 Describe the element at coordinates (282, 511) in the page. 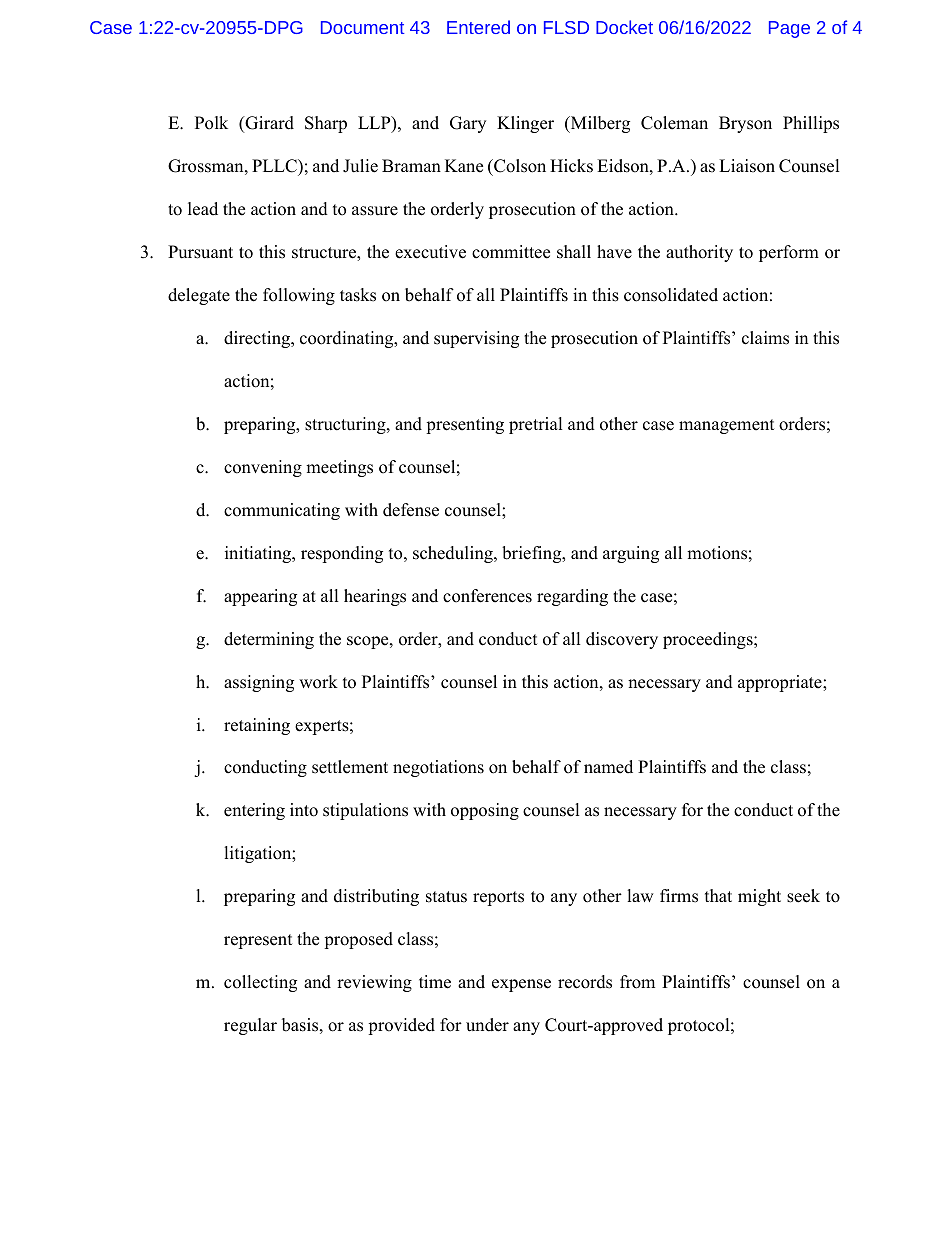

I see `communicating` at that location.
